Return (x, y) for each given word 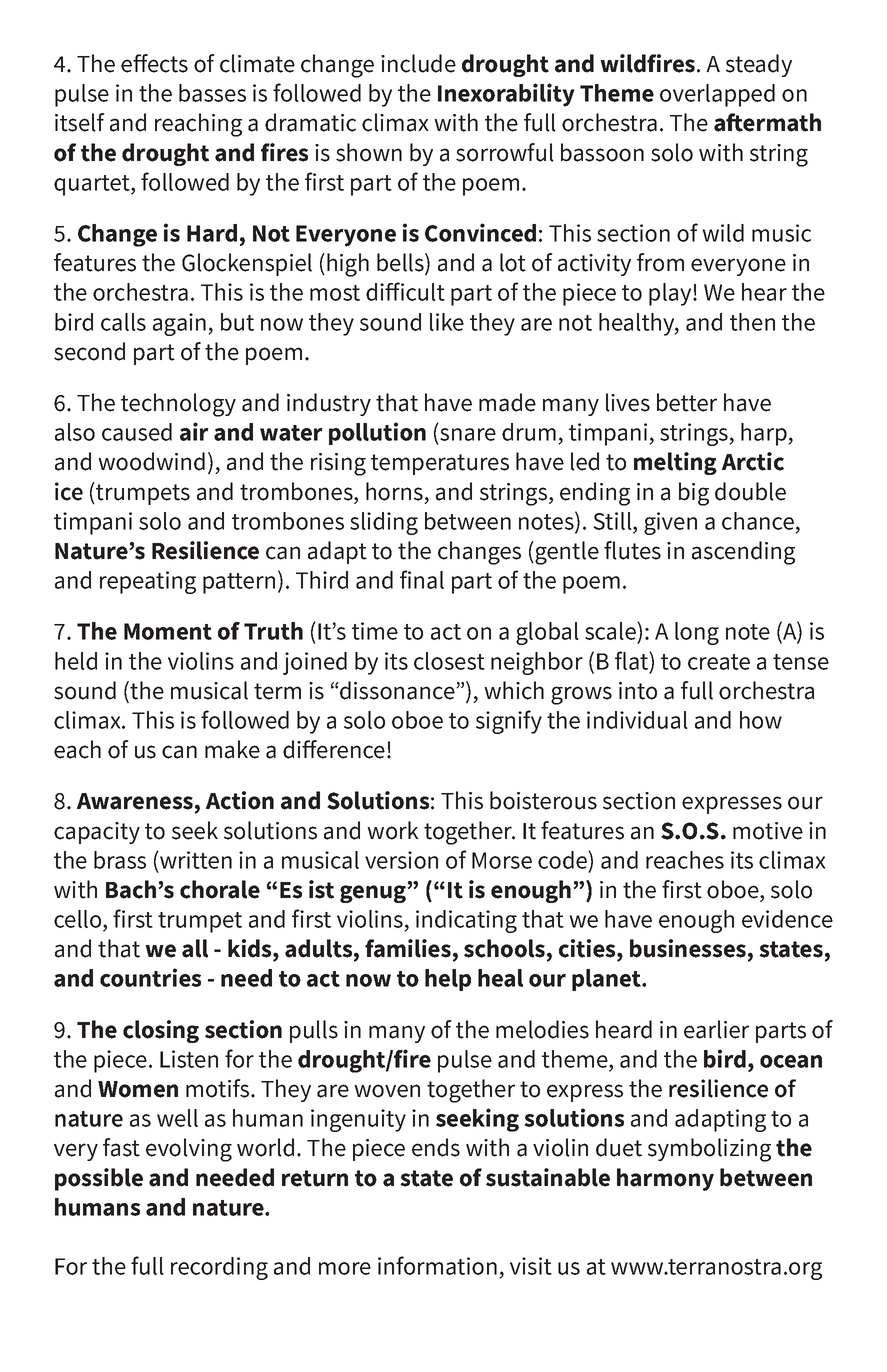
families (408, 948)
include (418, 63)
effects (154, 63)
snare (468, 434)
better (687, 402)
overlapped (717, 95)
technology (178, 405)
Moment (168, 631)
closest (449, 661)
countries (150, 977)
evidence (787, 919)
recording (219, 1268)
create (719, 662)
